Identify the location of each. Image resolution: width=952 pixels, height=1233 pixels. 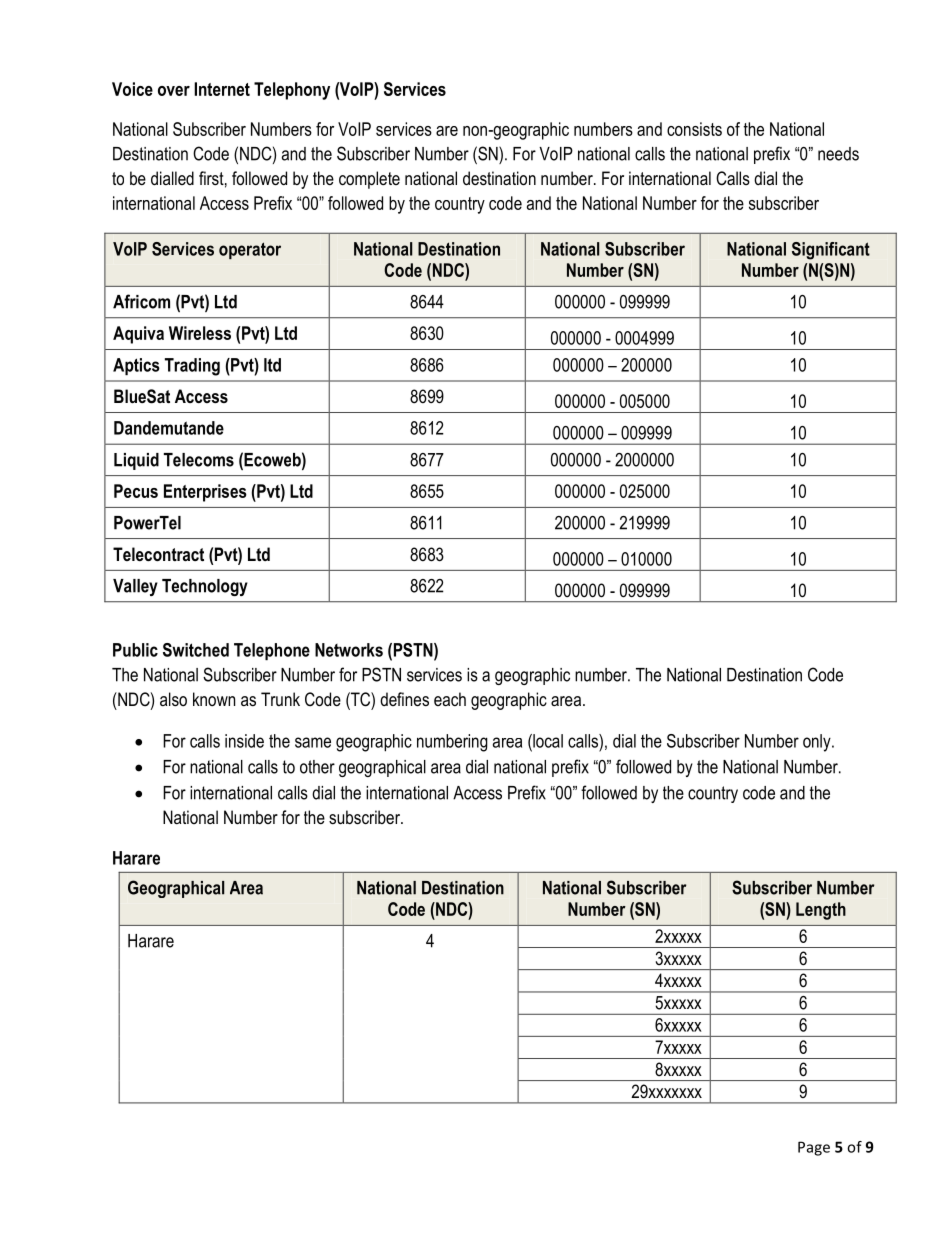
(450, 699).
